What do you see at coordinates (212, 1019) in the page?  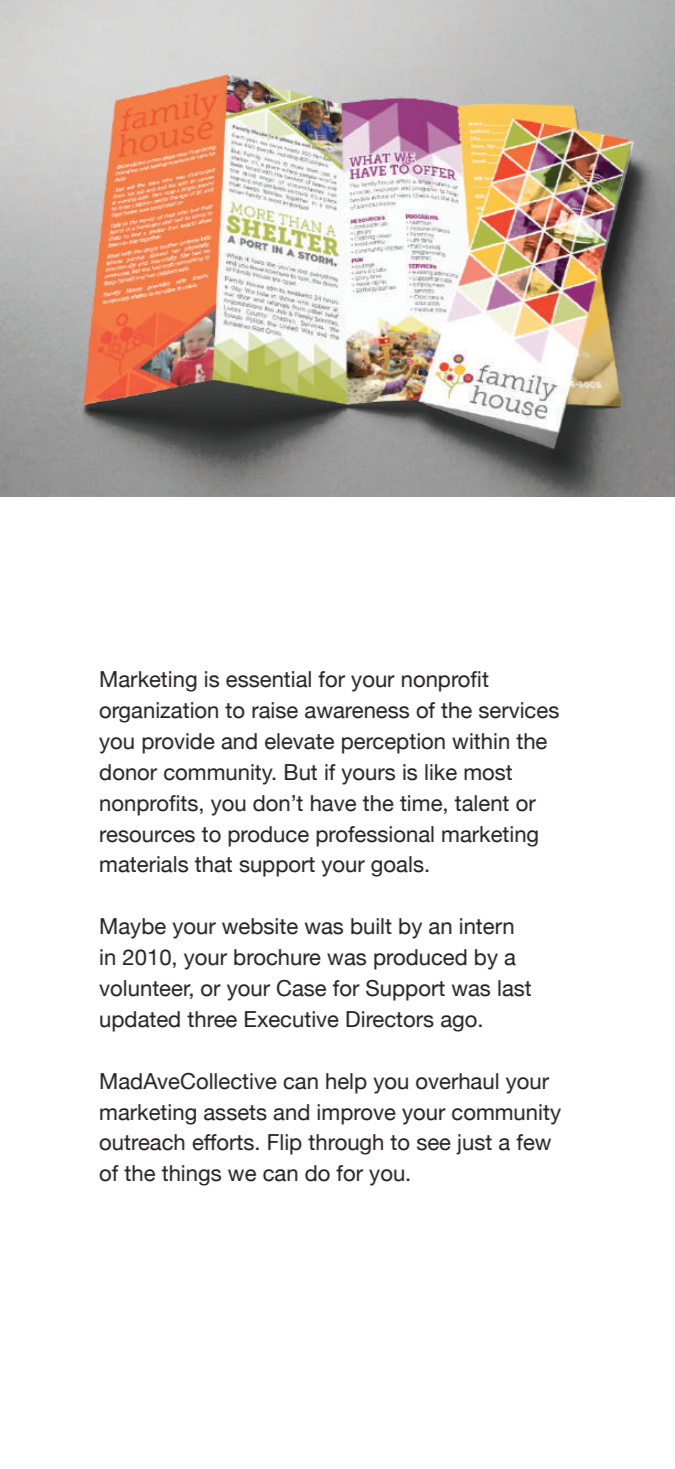 I see `three` at bounding box center [212, 1019].
